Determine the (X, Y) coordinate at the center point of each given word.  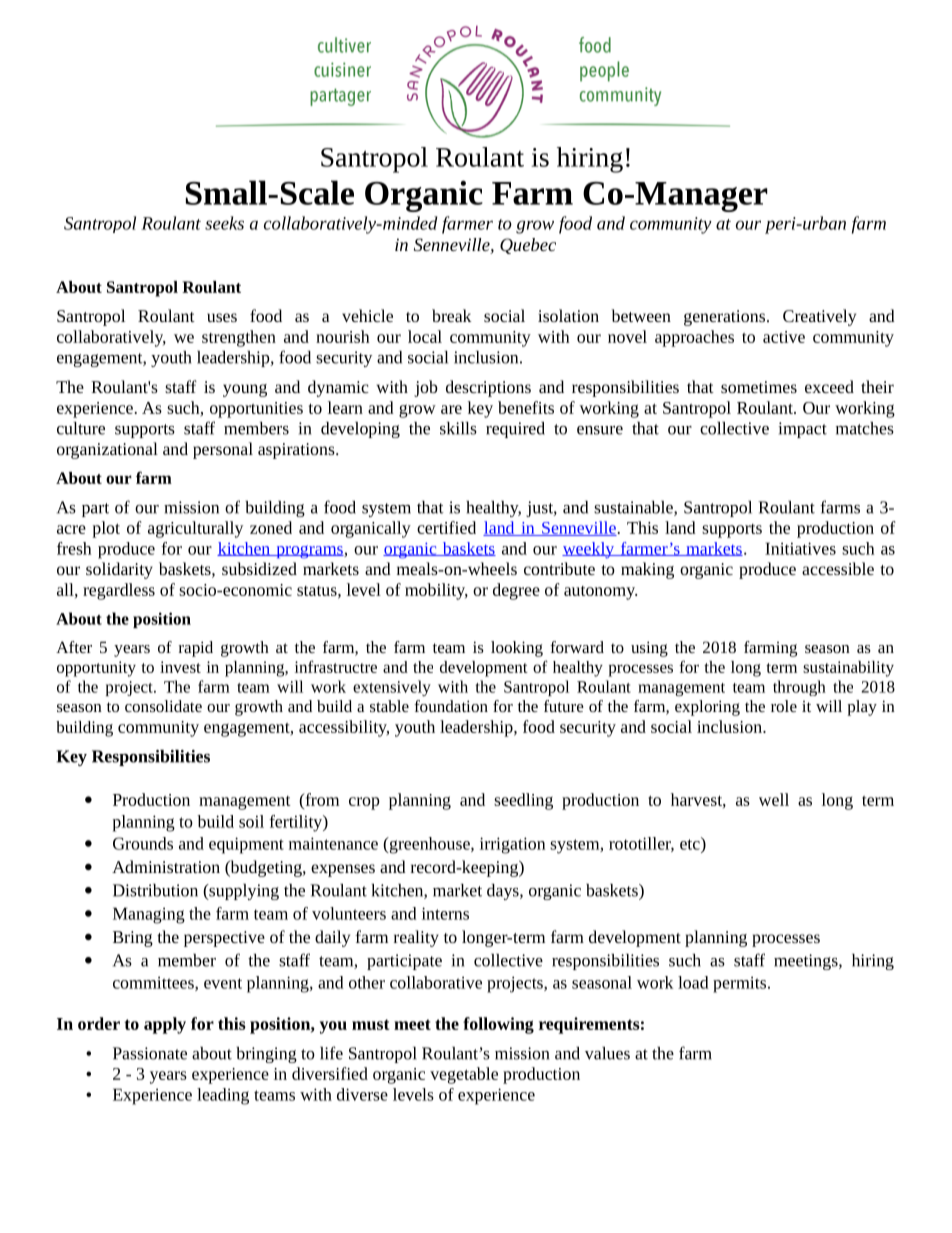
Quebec (528, 246)
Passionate (150, 1053)
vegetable (464, 1075)
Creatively (819, 317)
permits (739, 984)
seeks (224, 223)
